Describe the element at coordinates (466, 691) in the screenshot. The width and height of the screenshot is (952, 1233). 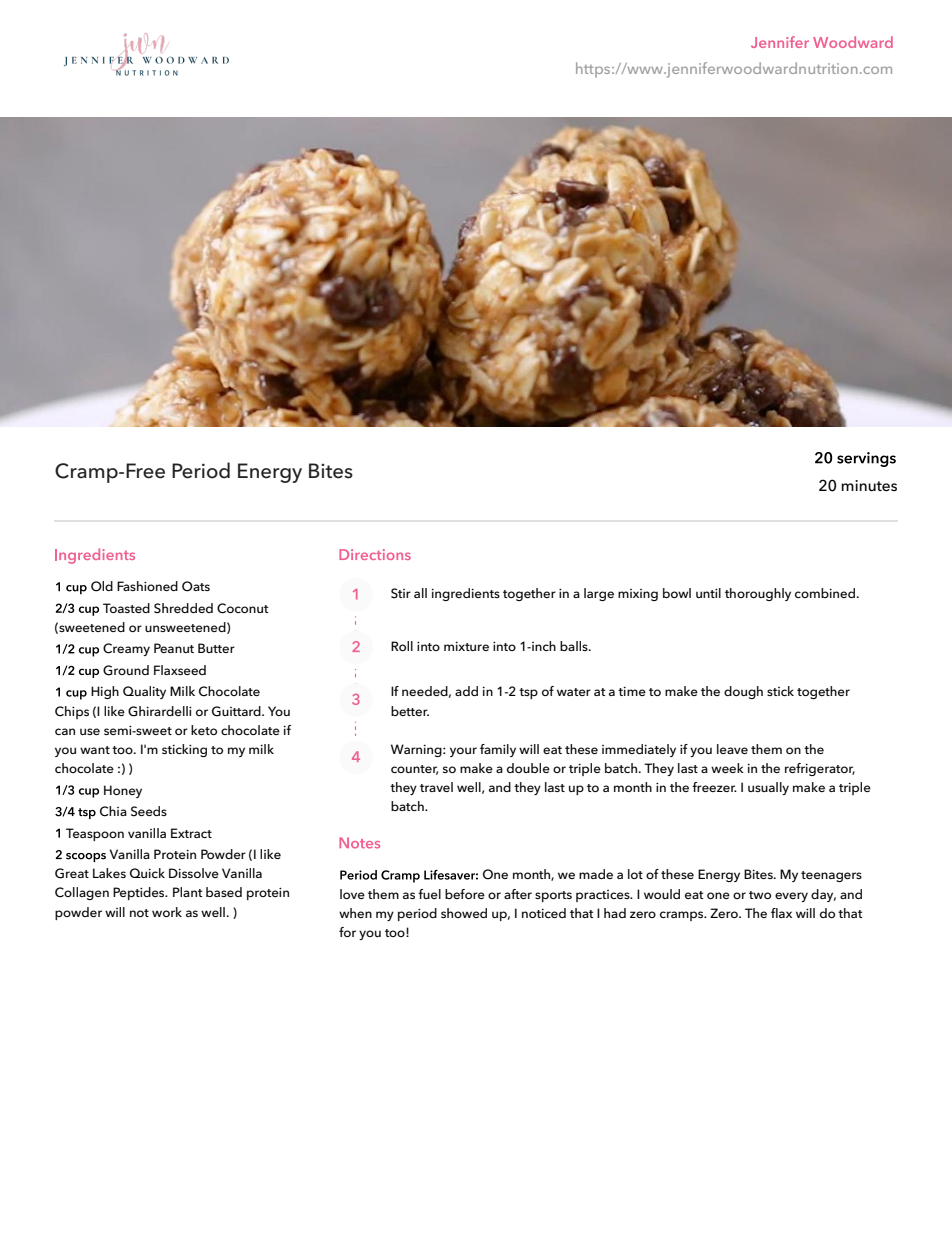
I see `add` at that location.
